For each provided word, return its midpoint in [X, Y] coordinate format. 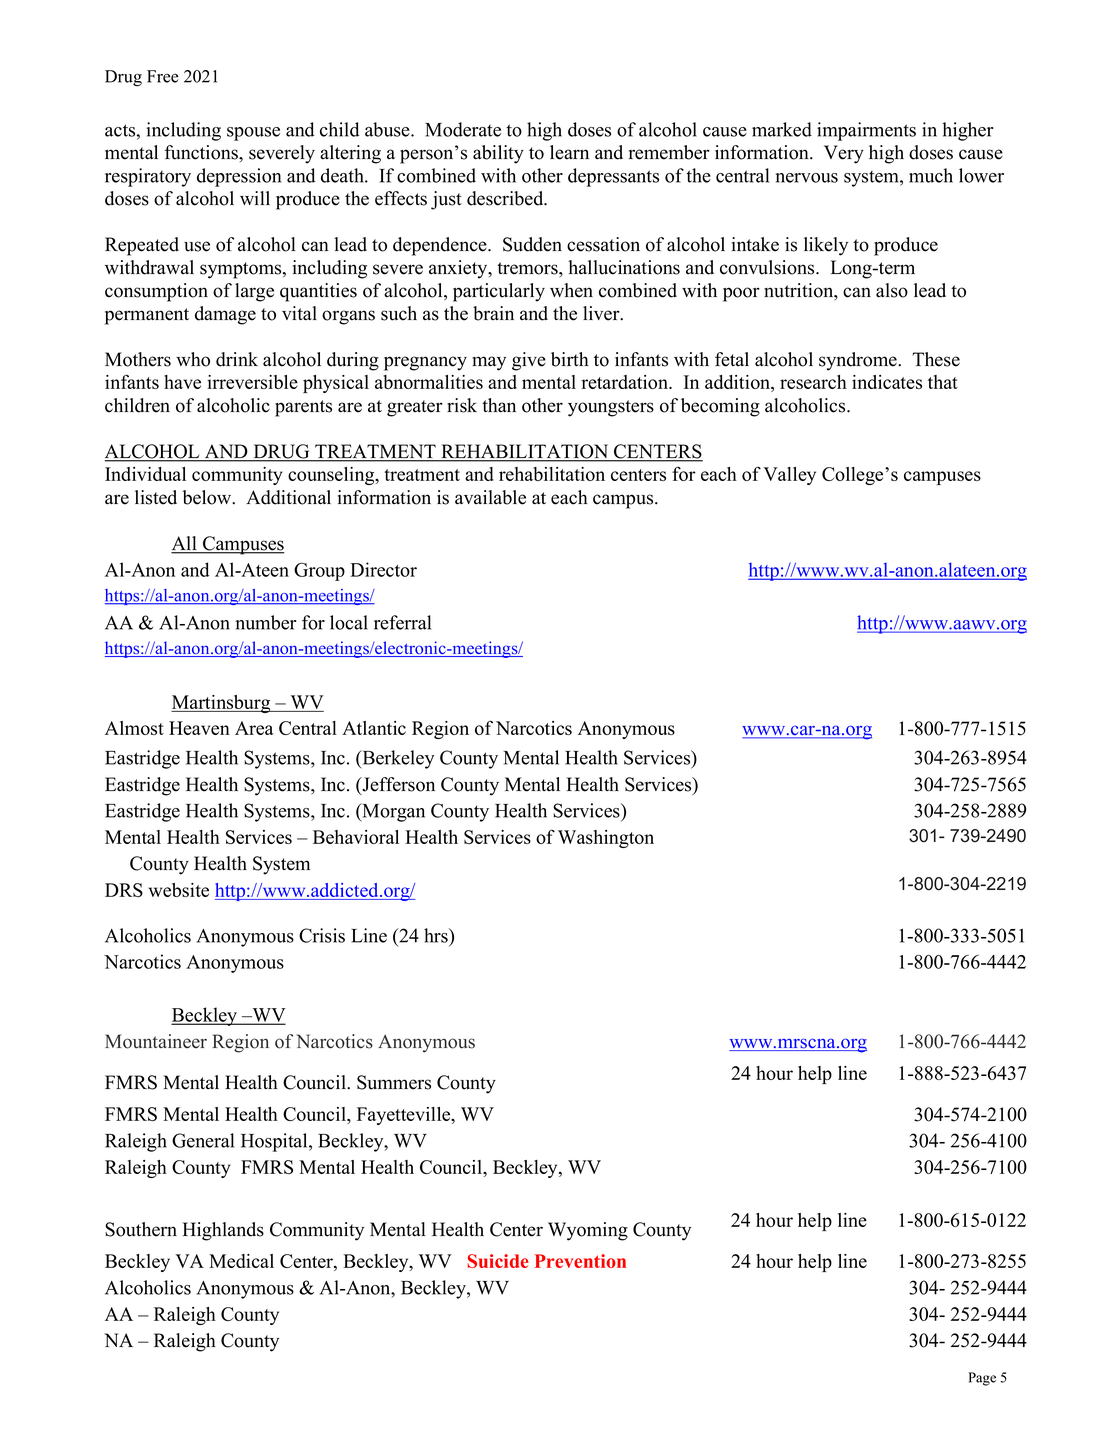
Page [982, 1379]
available [490, 497]
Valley [789, 476]
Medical [241, 1261]
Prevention [580, 1261]
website [179, 890]
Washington [606, 839]
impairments [866, 131]
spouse [253, 134]
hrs [437, 935]
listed [156, 497]
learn [569, 152]
